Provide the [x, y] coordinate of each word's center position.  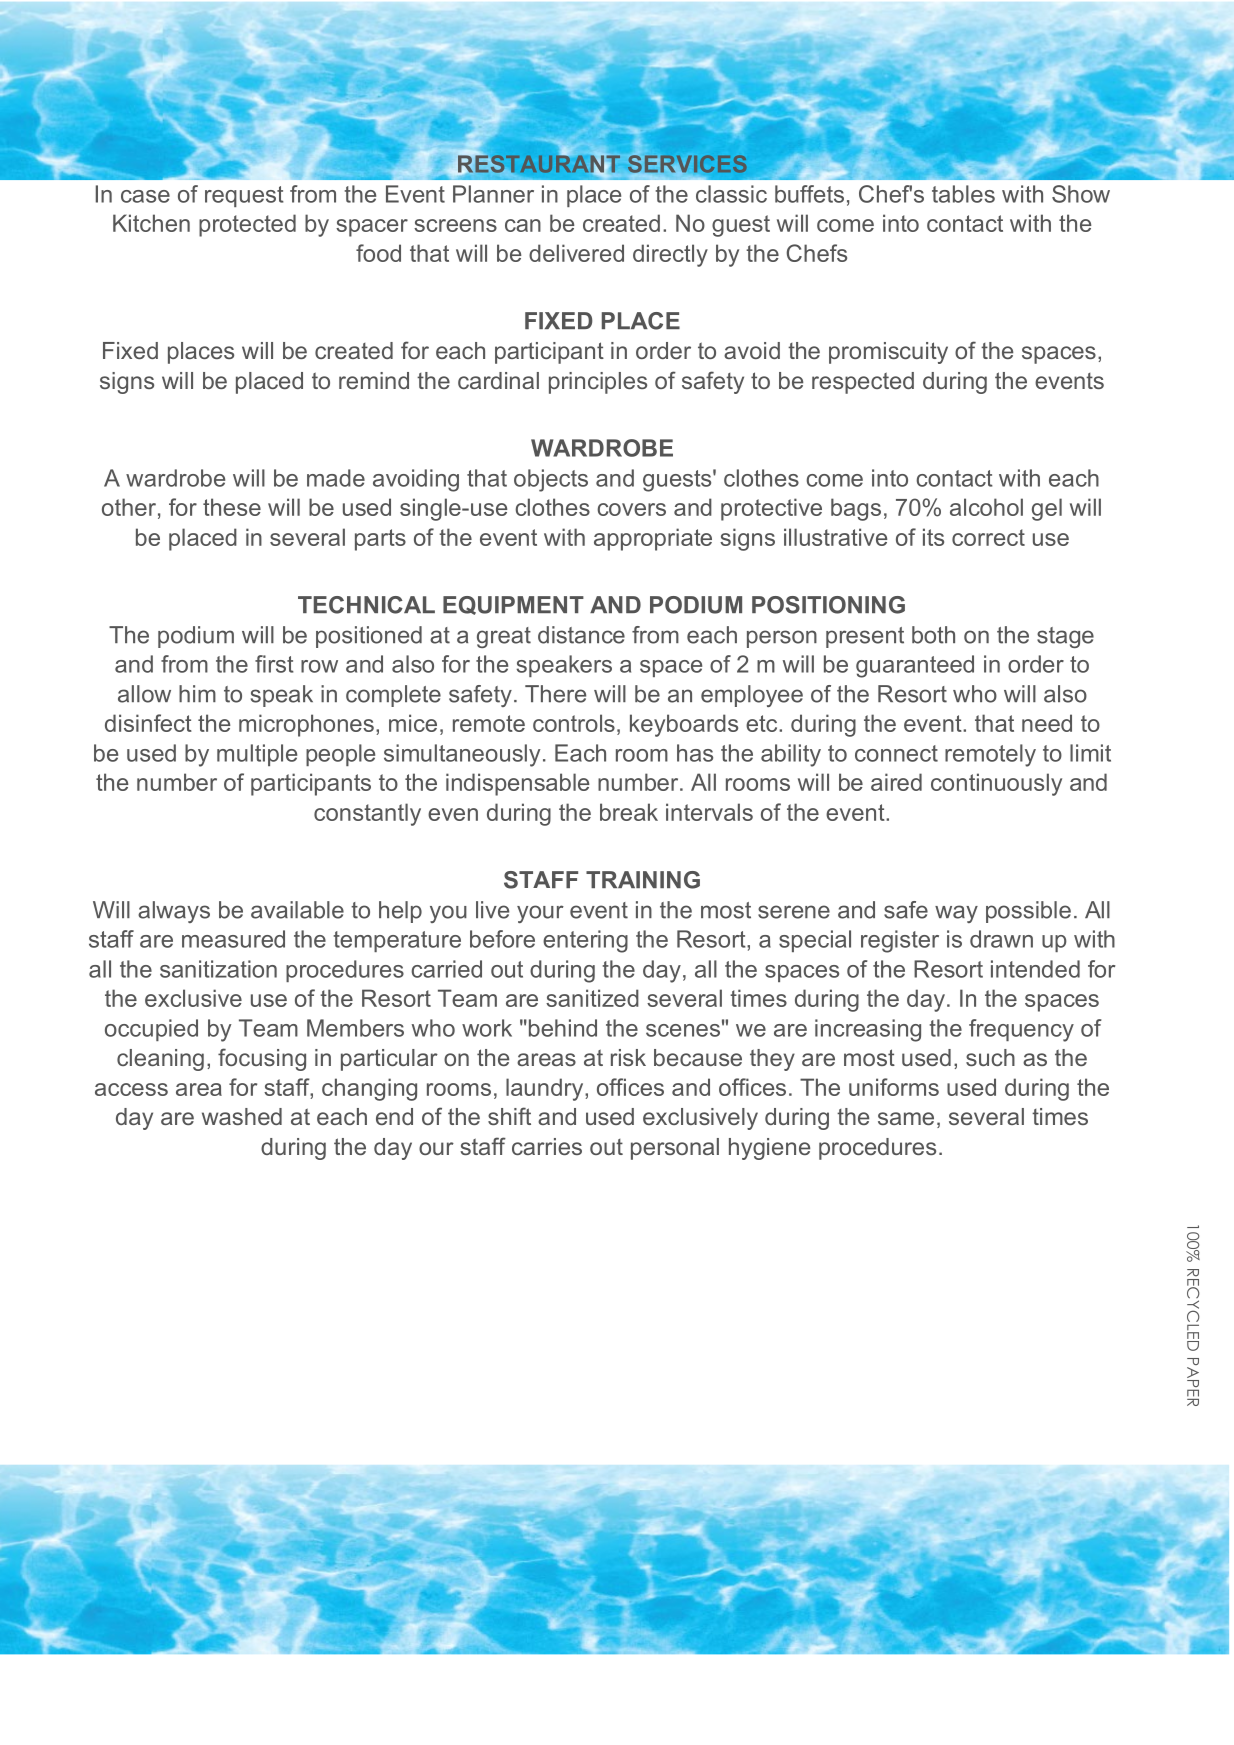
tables [963, 194]
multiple [257, 755]
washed [242, 1116]
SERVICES [687, 165]
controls [574, 723]
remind [374, 380]
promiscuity [888, 353]
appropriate [653, 539]
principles [598, 383]
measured [233, 939]
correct [988, 537]
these [232, 507]
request [244, 196]
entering [585, 941]
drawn [1001, 939]
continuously [996, 784]
